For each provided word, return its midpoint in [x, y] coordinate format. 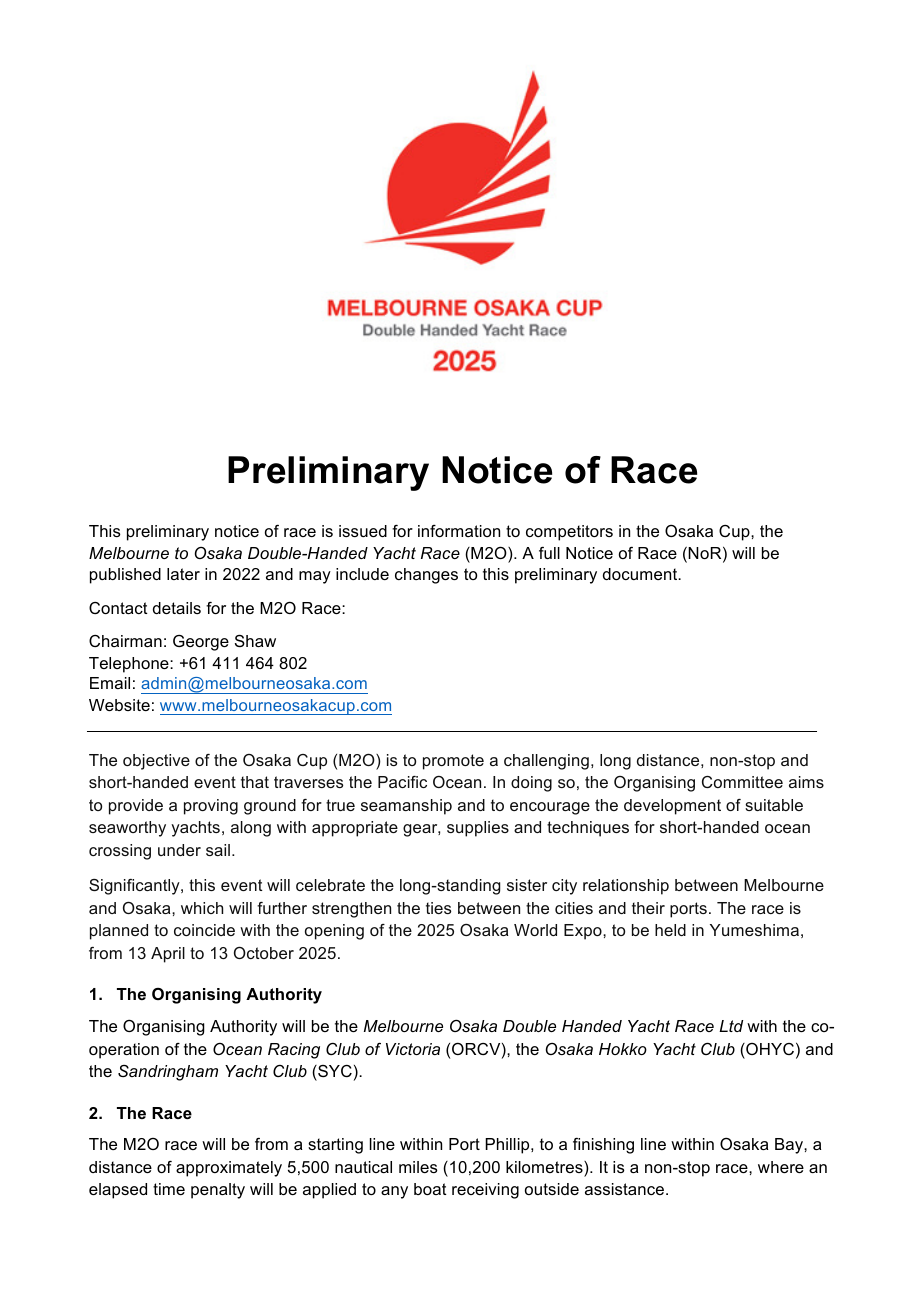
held [670, 930]
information [459, 531]
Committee [742, 782]
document [641, 574]
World [535, 930]
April [168, 955]
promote [453, 762]
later [183, 574]
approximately [229, 1169]
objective [156, 762]
